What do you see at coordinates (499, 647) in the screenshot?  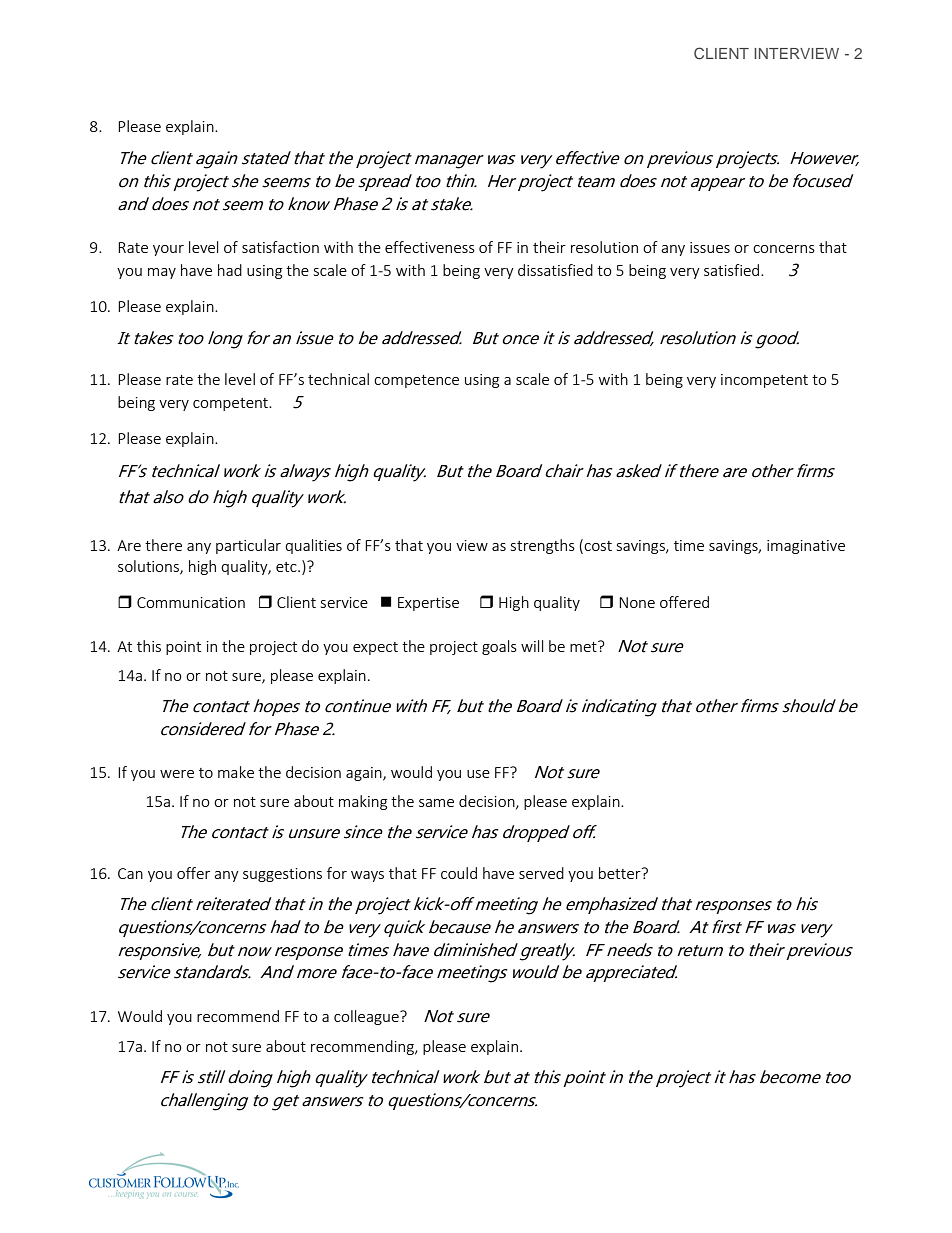 I see `goals` at bounding box center [499, 647].
